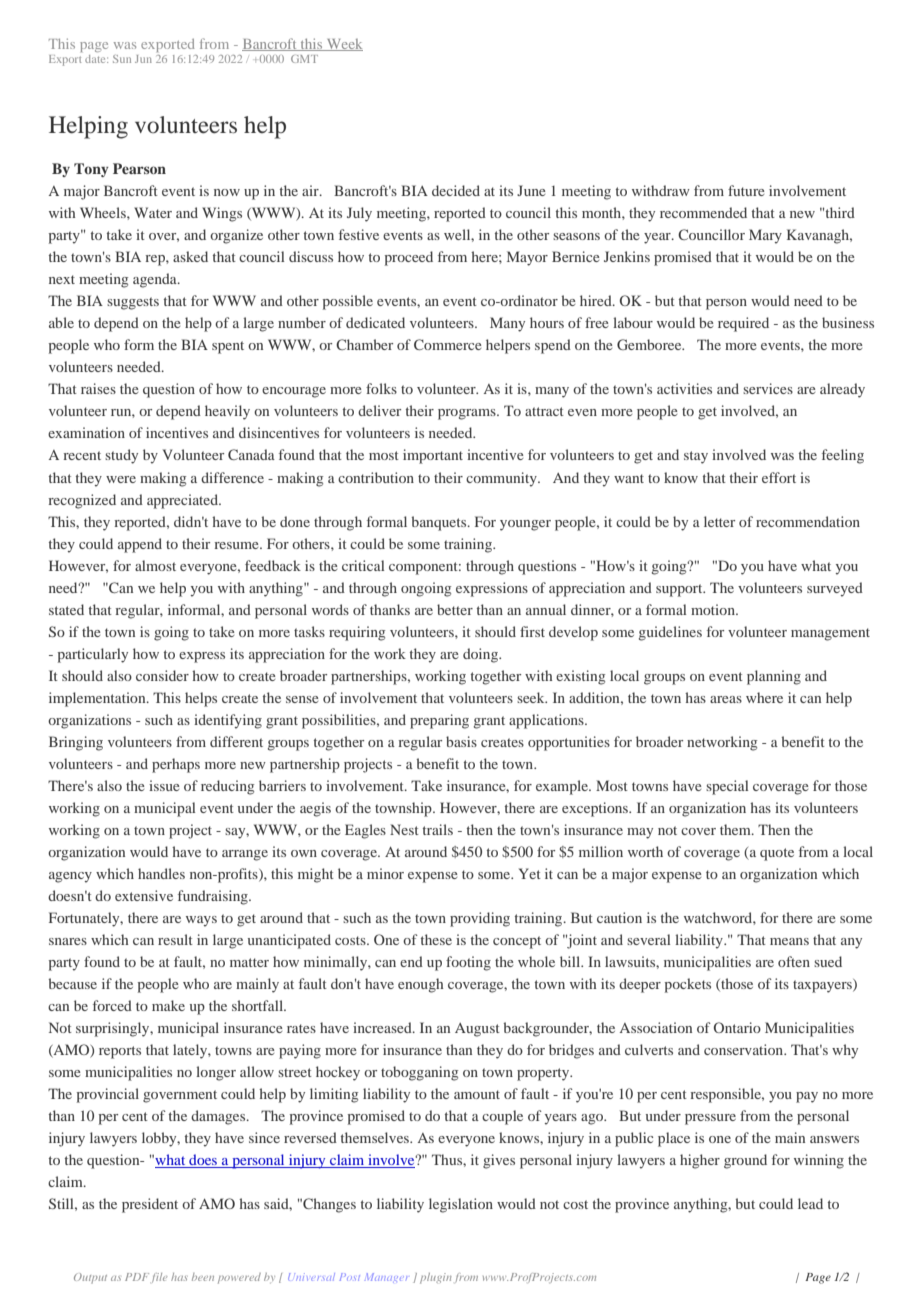 The image size is (924, 1308). Describe the element at coordinates (438, 829) in the document. I see `trails` at that location.
